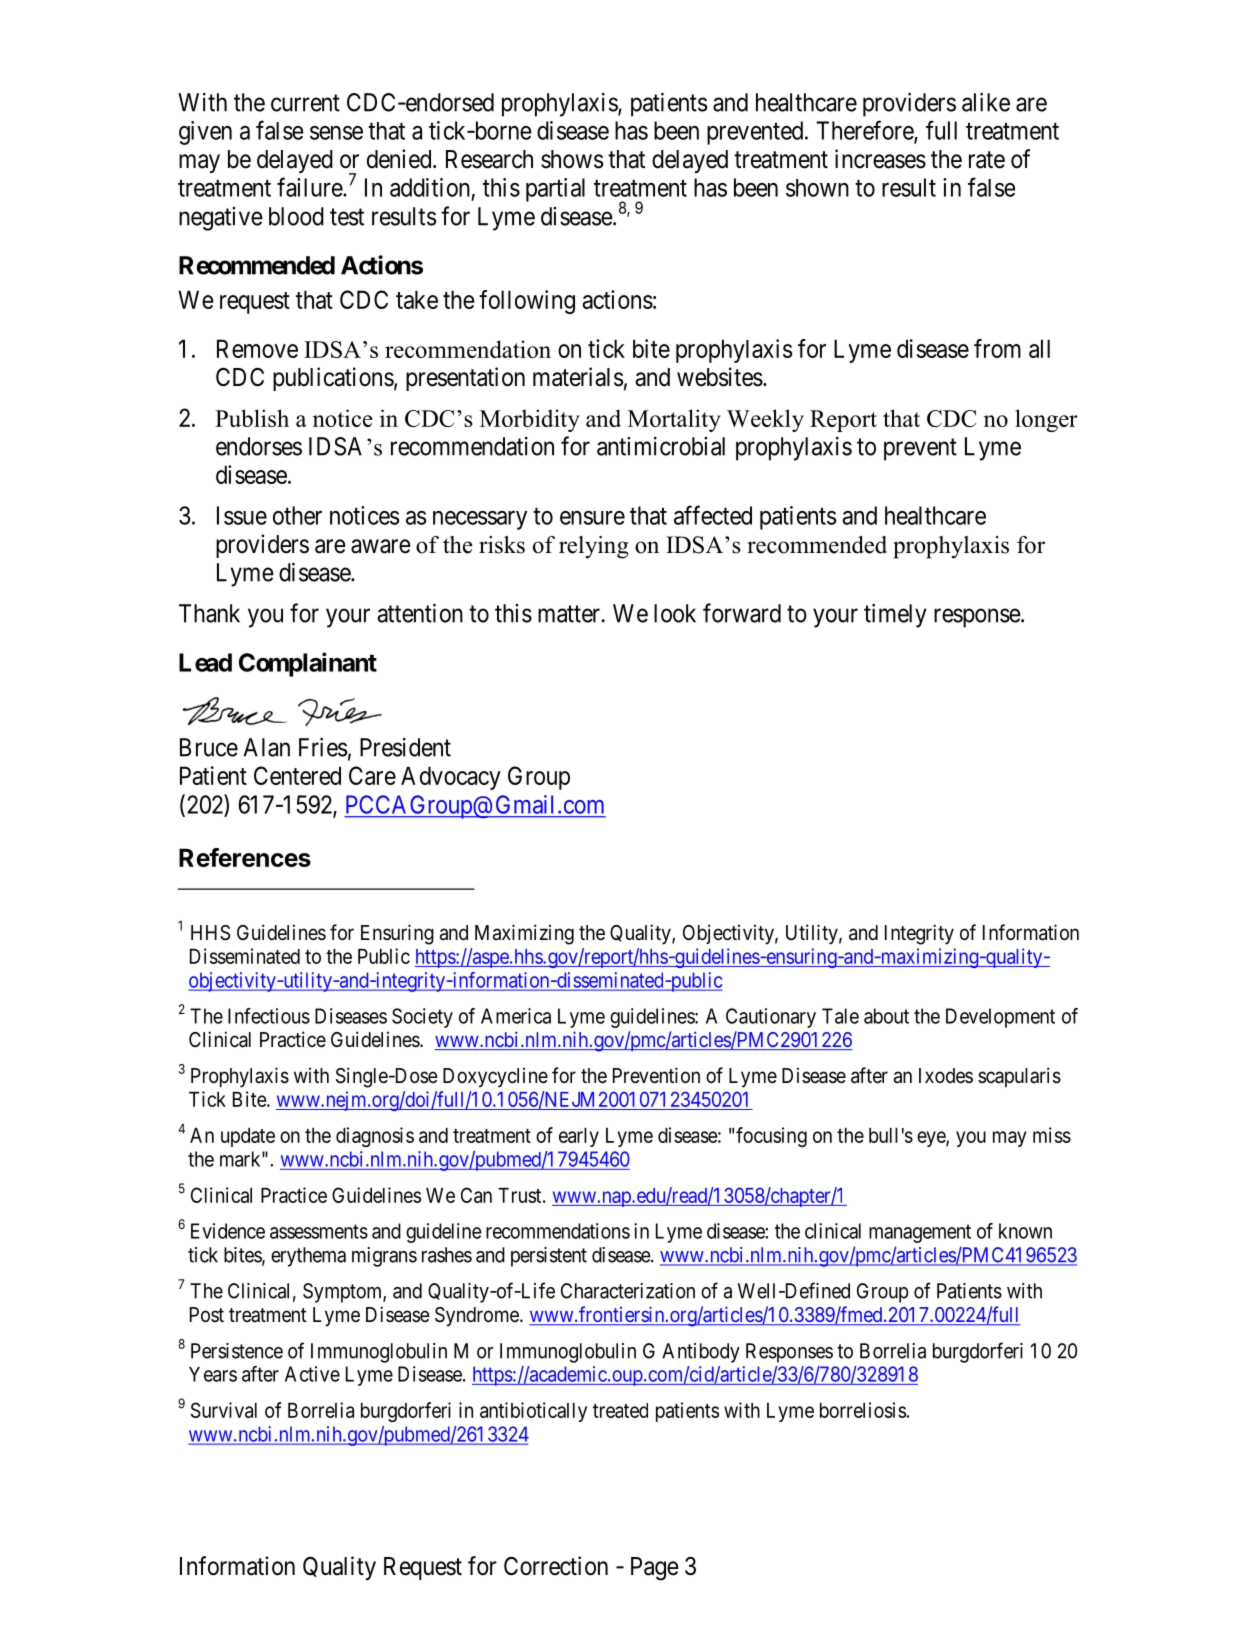 The image size is (1260, 1631). What do you see at coordinates (308, 664) in the screenshot?
I see `Complainant` at bounding box center [308, 664].
